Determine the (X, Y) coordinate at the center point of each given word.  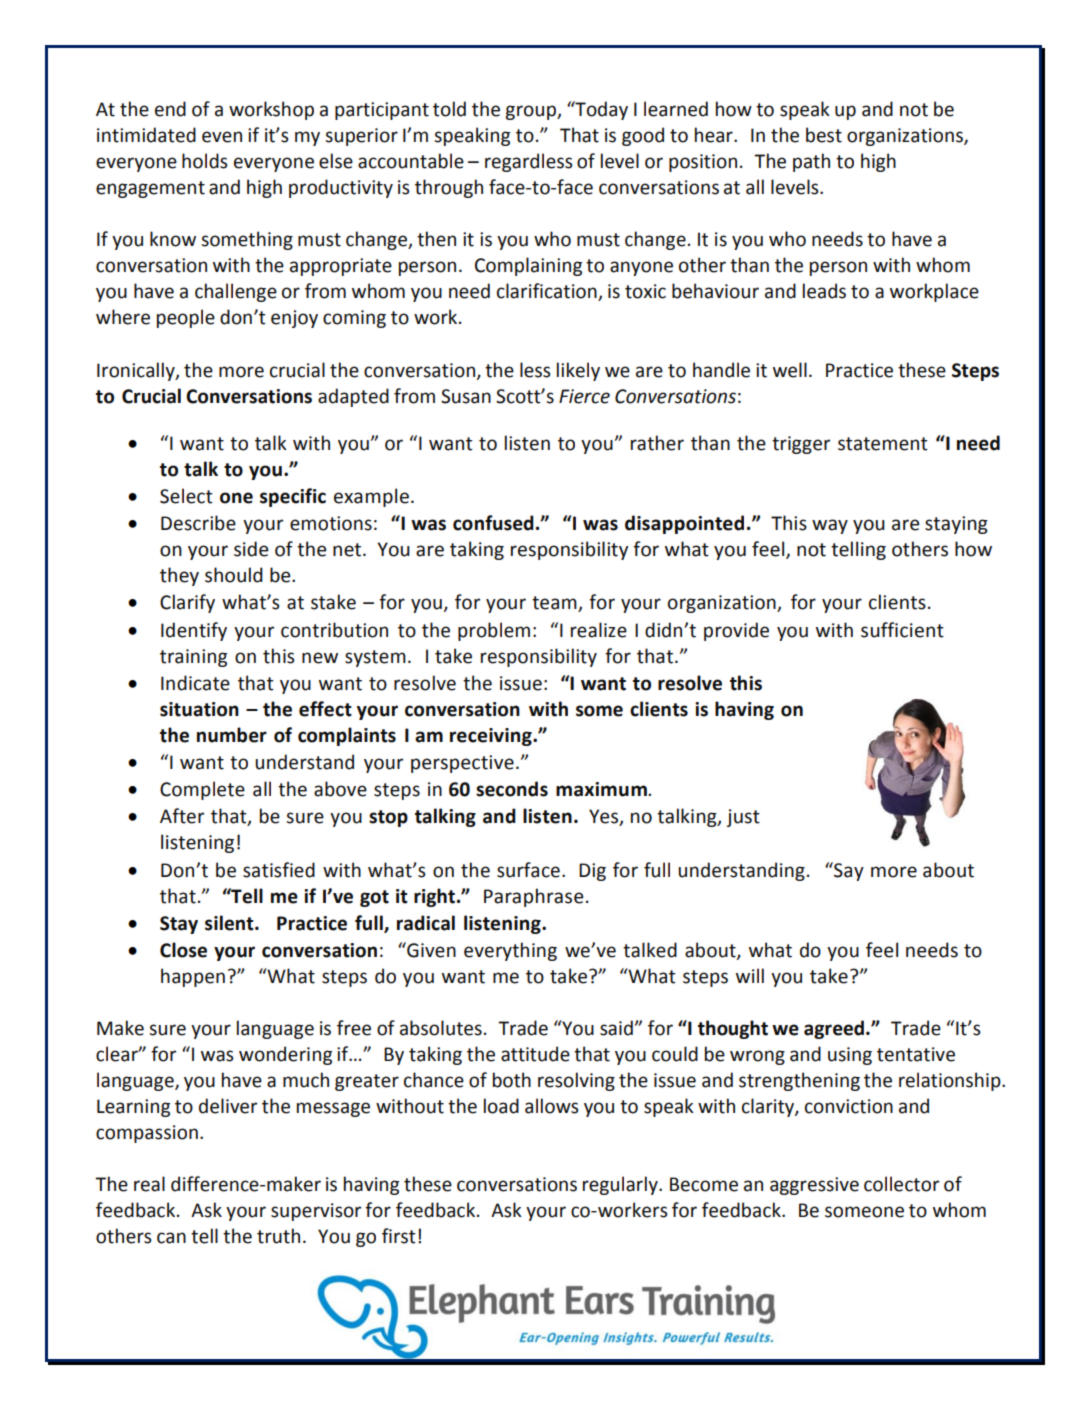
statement (883, 444)
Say (848, 871)
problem (494, 631)
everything (510, 951)
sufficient (902, 630)
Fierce (584, 396)
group (531, 112)
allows (552, 1106)
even (222, 137)
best (824, 135)
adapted (353, 397)
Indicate (195, 683)
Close (183, 950)
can (171, 1238)
